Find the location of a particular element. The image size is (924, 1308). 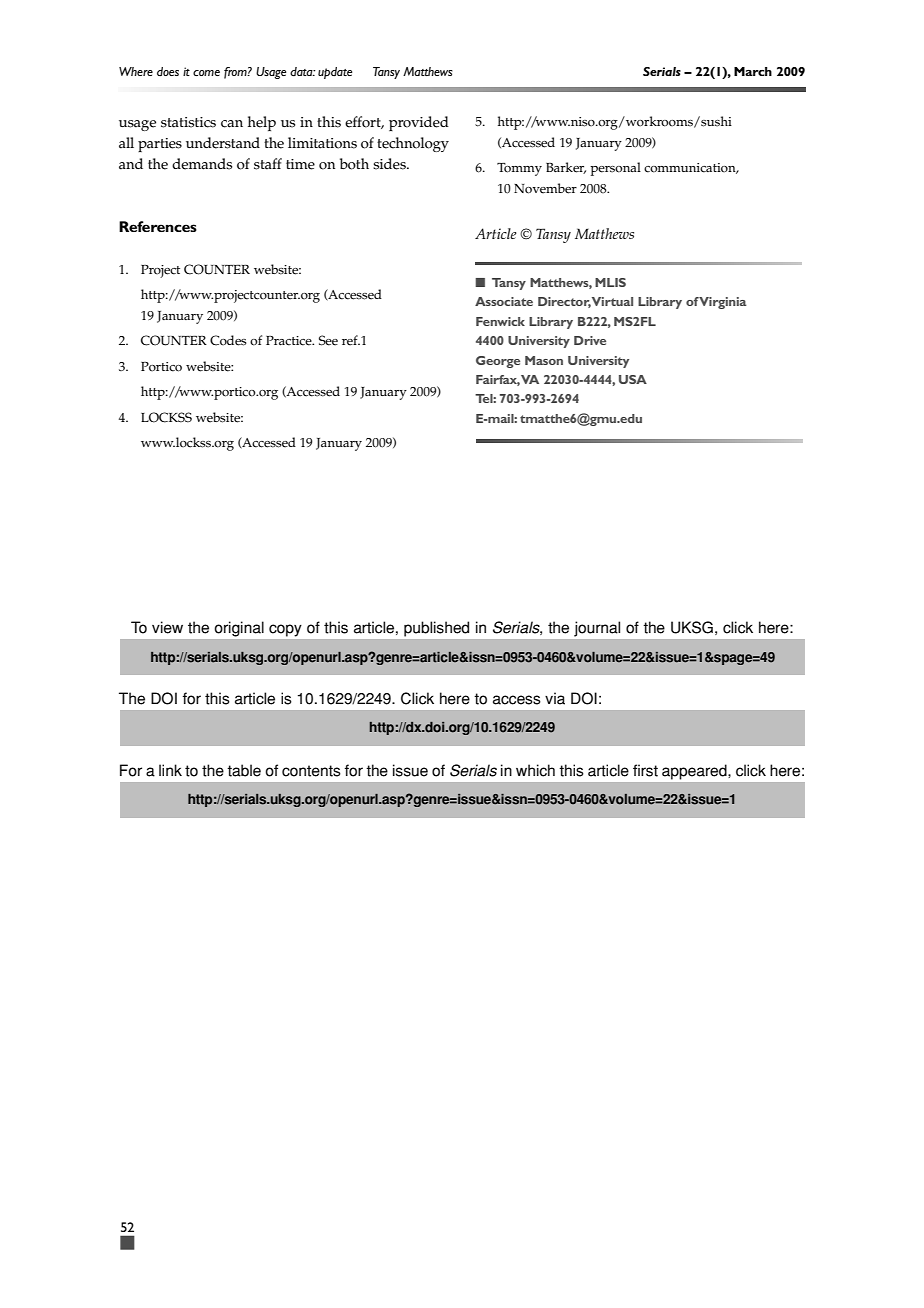

provided is located at coordinates (419, 123).
